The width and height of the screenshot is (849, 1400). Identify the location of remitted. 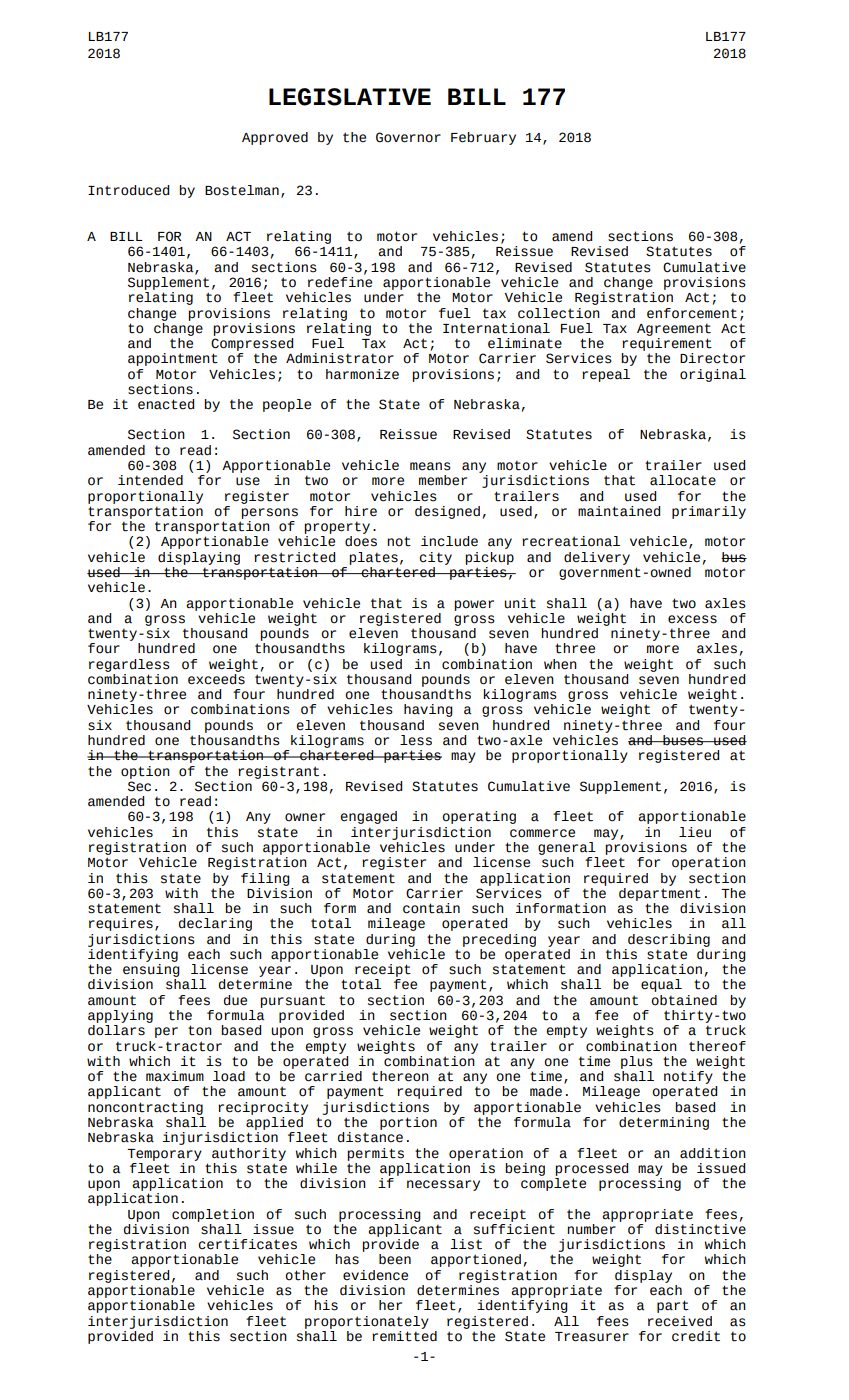
(404, 1335).
